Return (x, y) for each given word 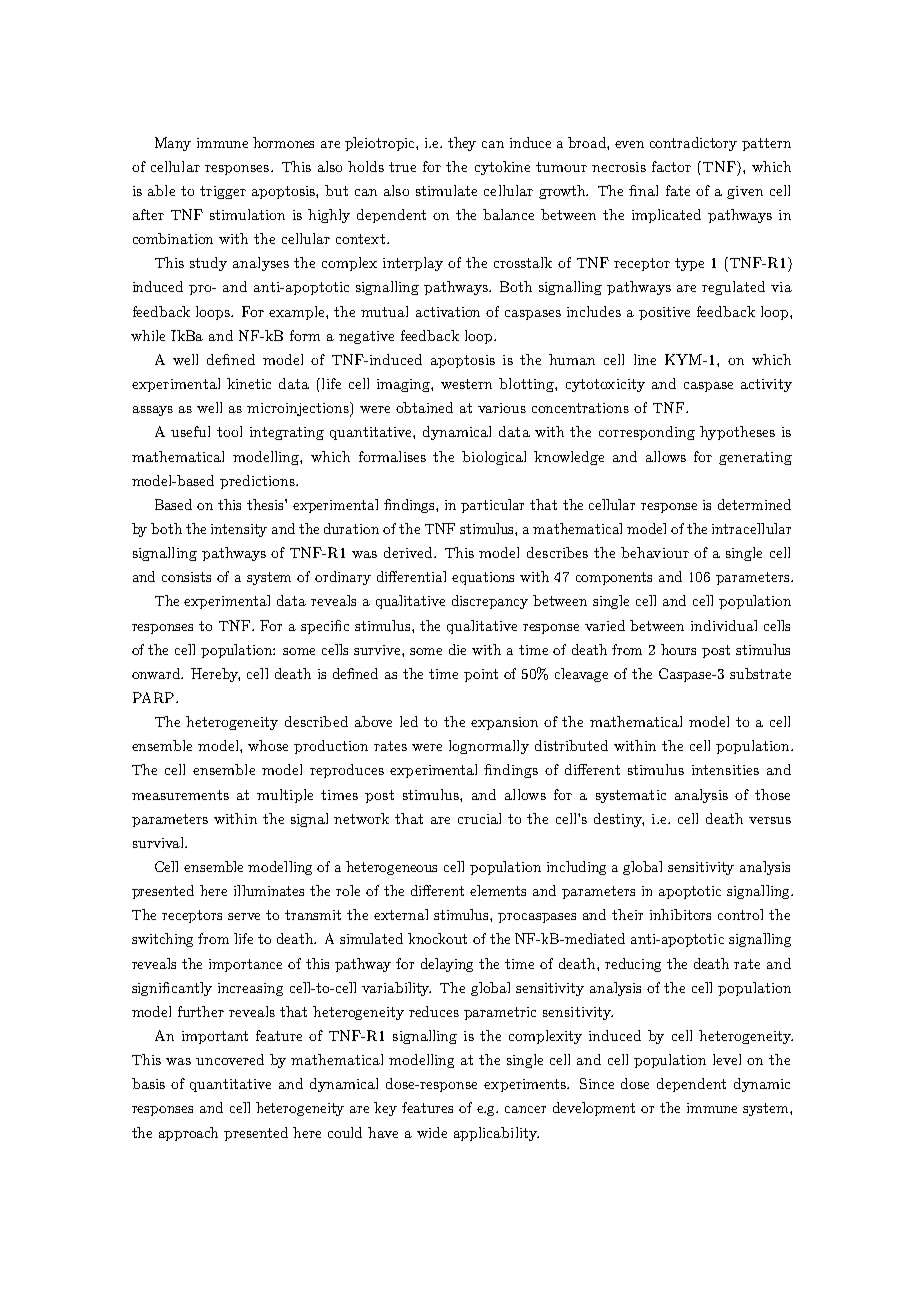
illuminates (269, 890)
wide (432, 1132)
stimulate (446, 190)
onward (157, 673)
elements (498, 890)
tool (229, 431)
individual (724, 625)
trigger (223, 192)
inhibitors (680, 914)
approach (188, 1134)
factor (671, 166)
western (466, 384)
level (727, 1059)
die (457, 649)
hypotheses (737, 433)
